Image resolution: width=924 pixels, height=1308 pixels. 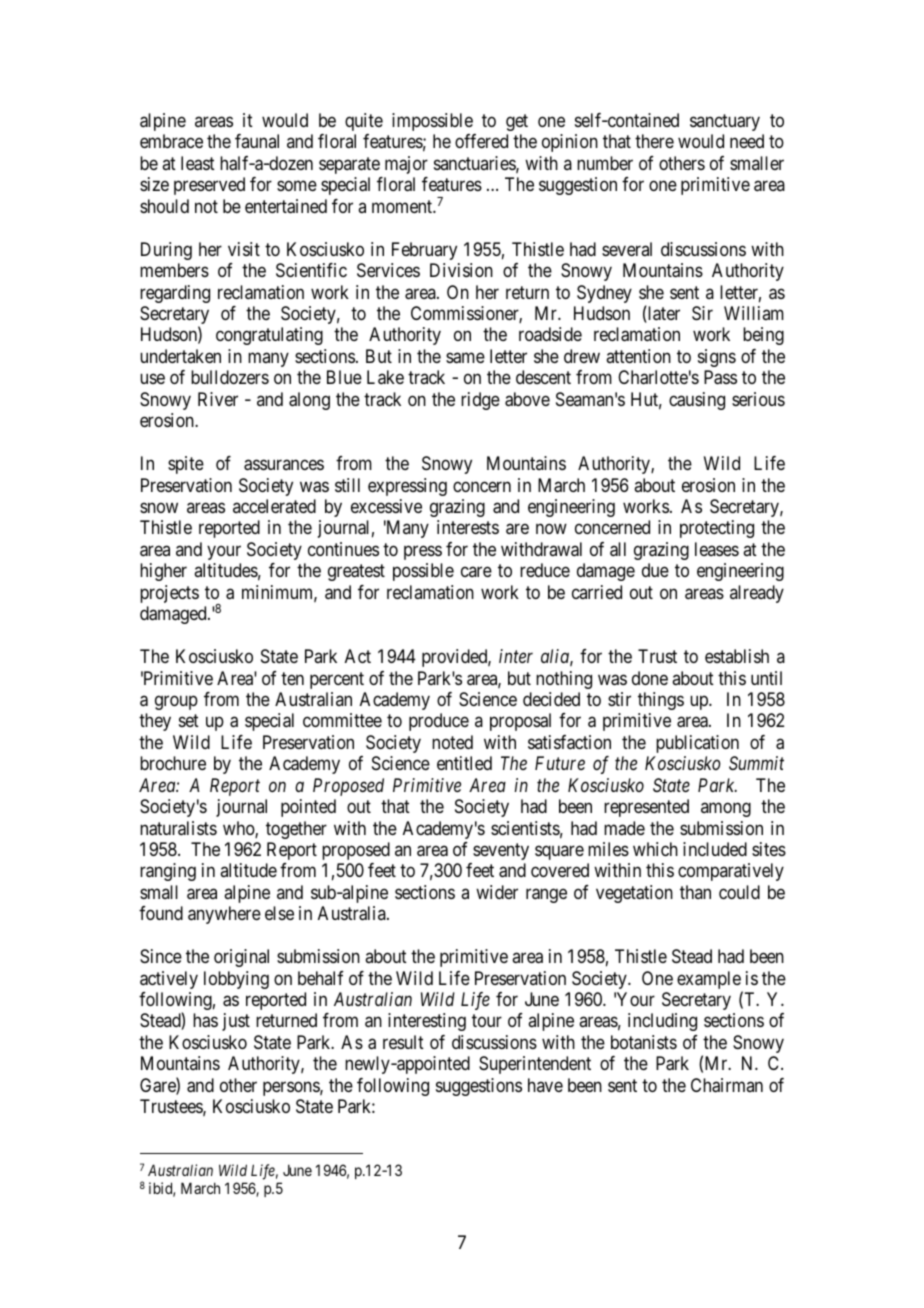 I want to click on offered, so click(x=481, y=141).
